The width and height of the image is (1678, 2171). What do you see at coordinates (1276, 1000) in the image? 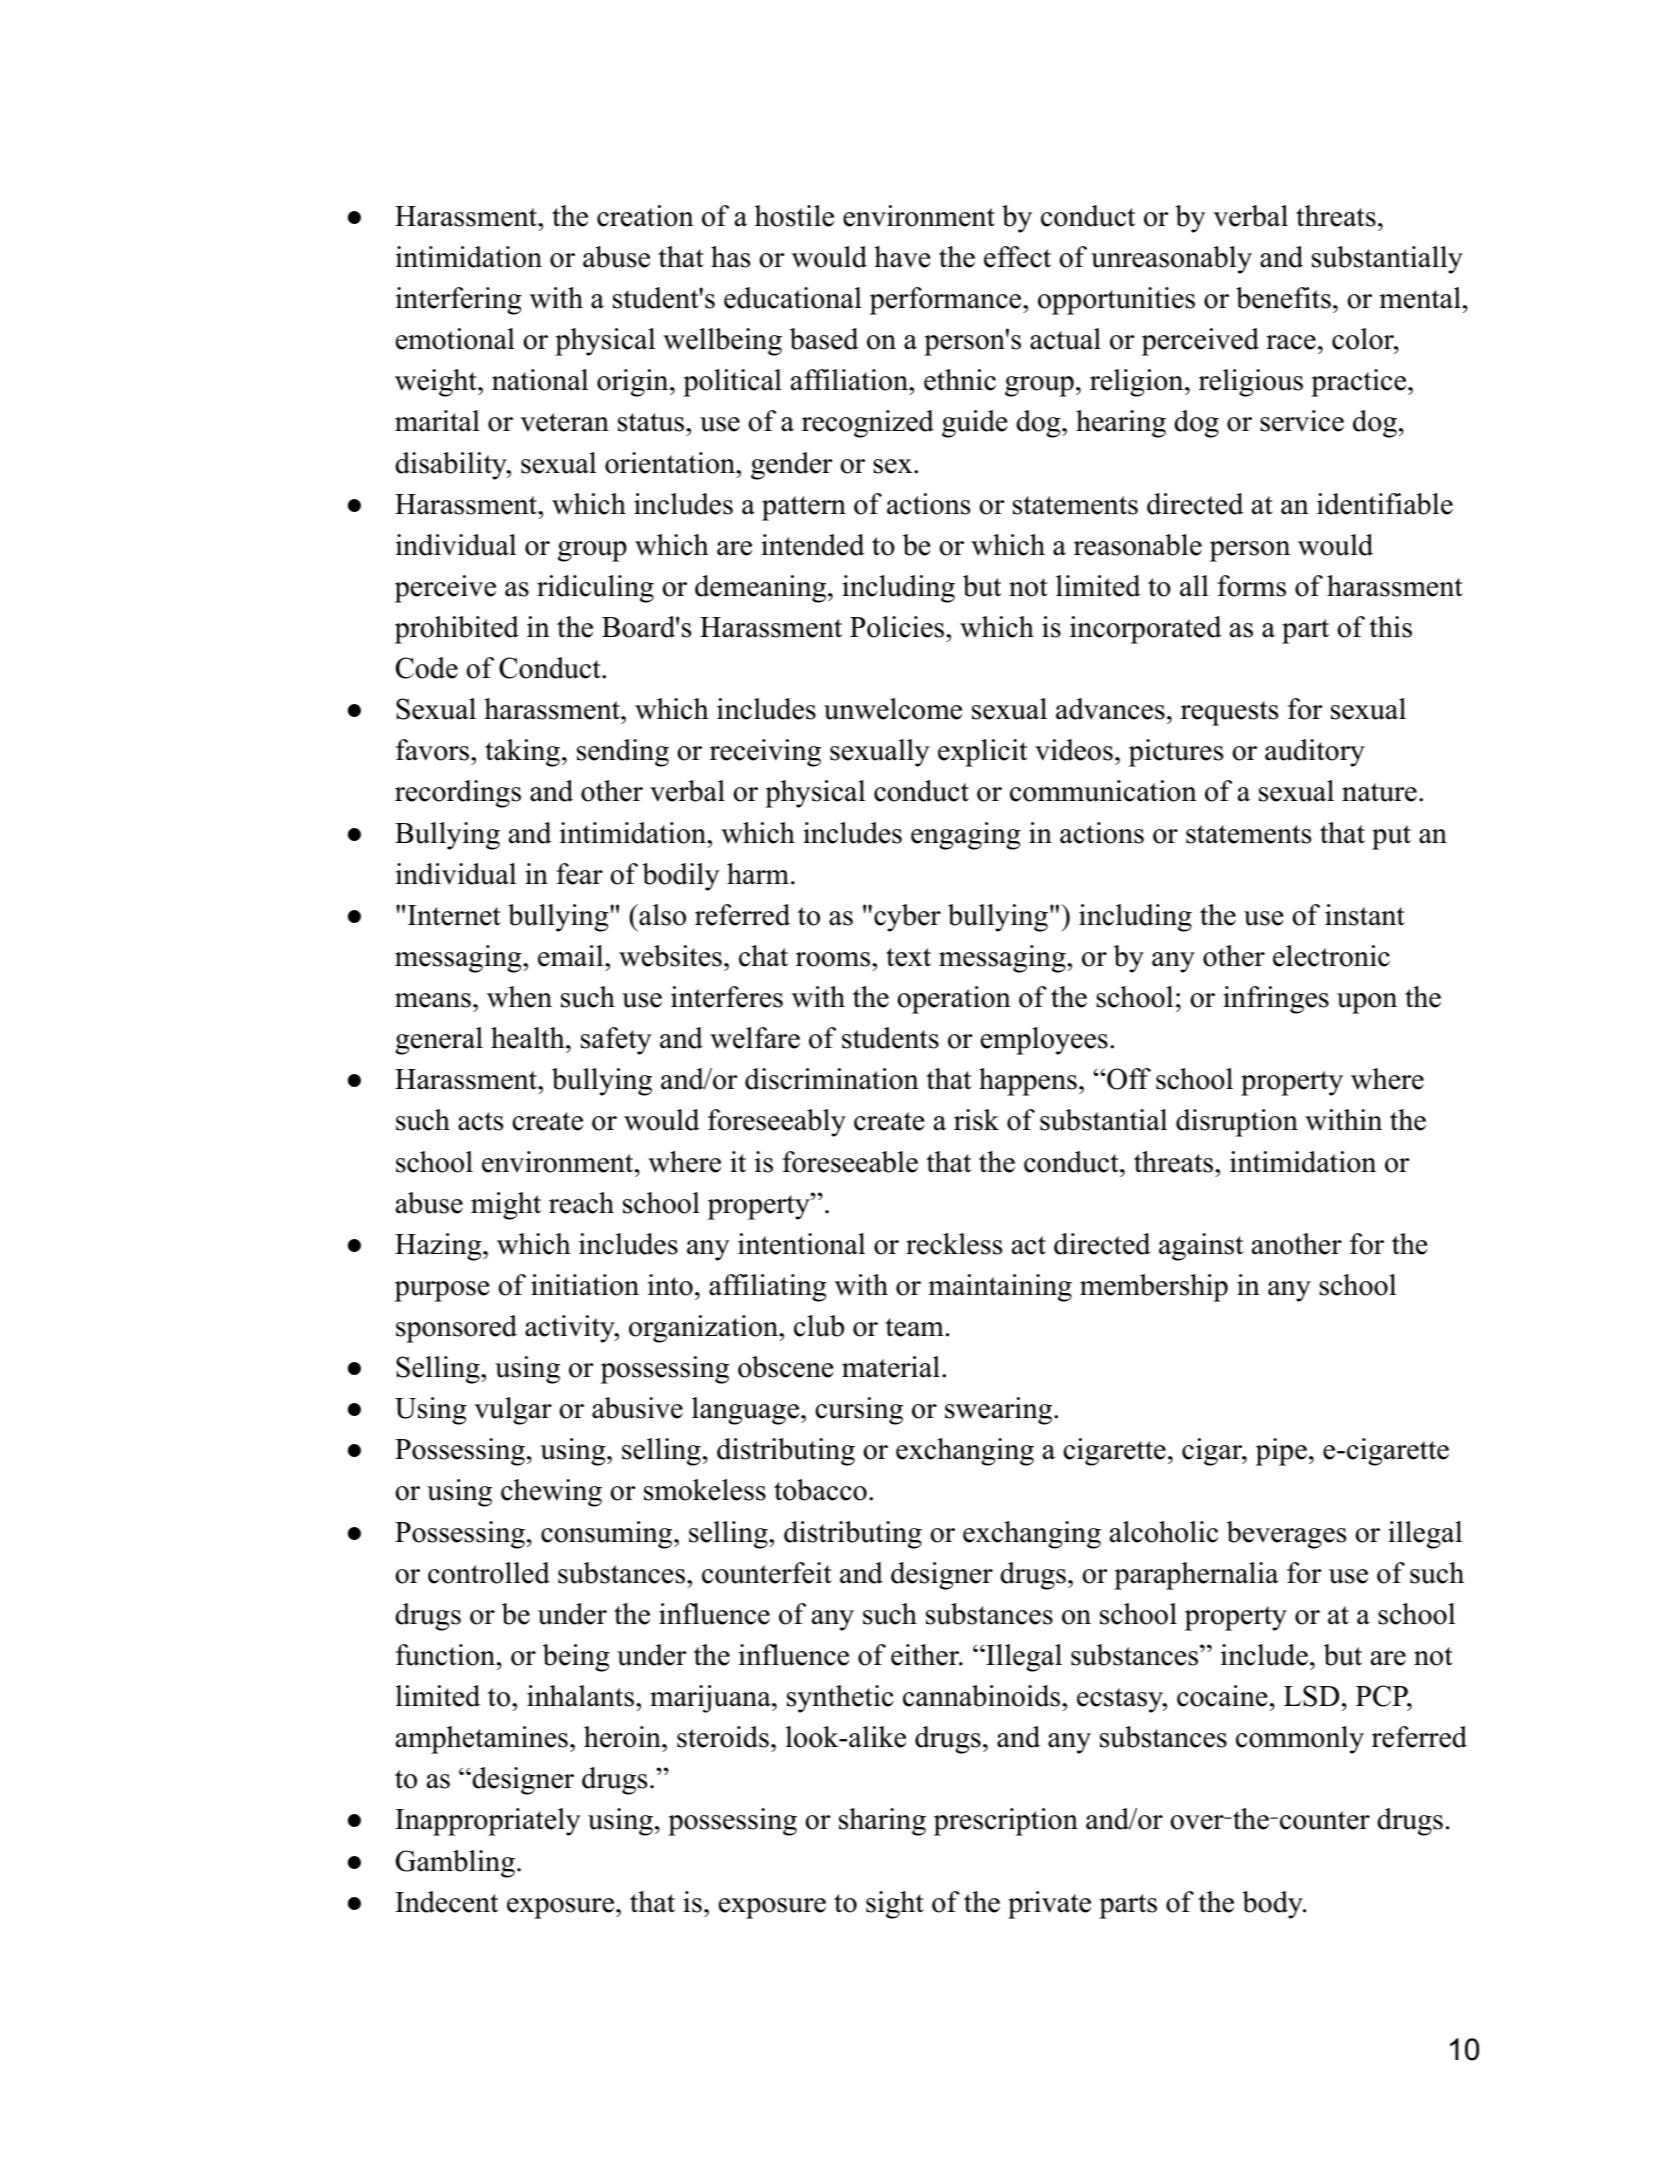
I see `infringes` at bounding box center [1276, 1000].
